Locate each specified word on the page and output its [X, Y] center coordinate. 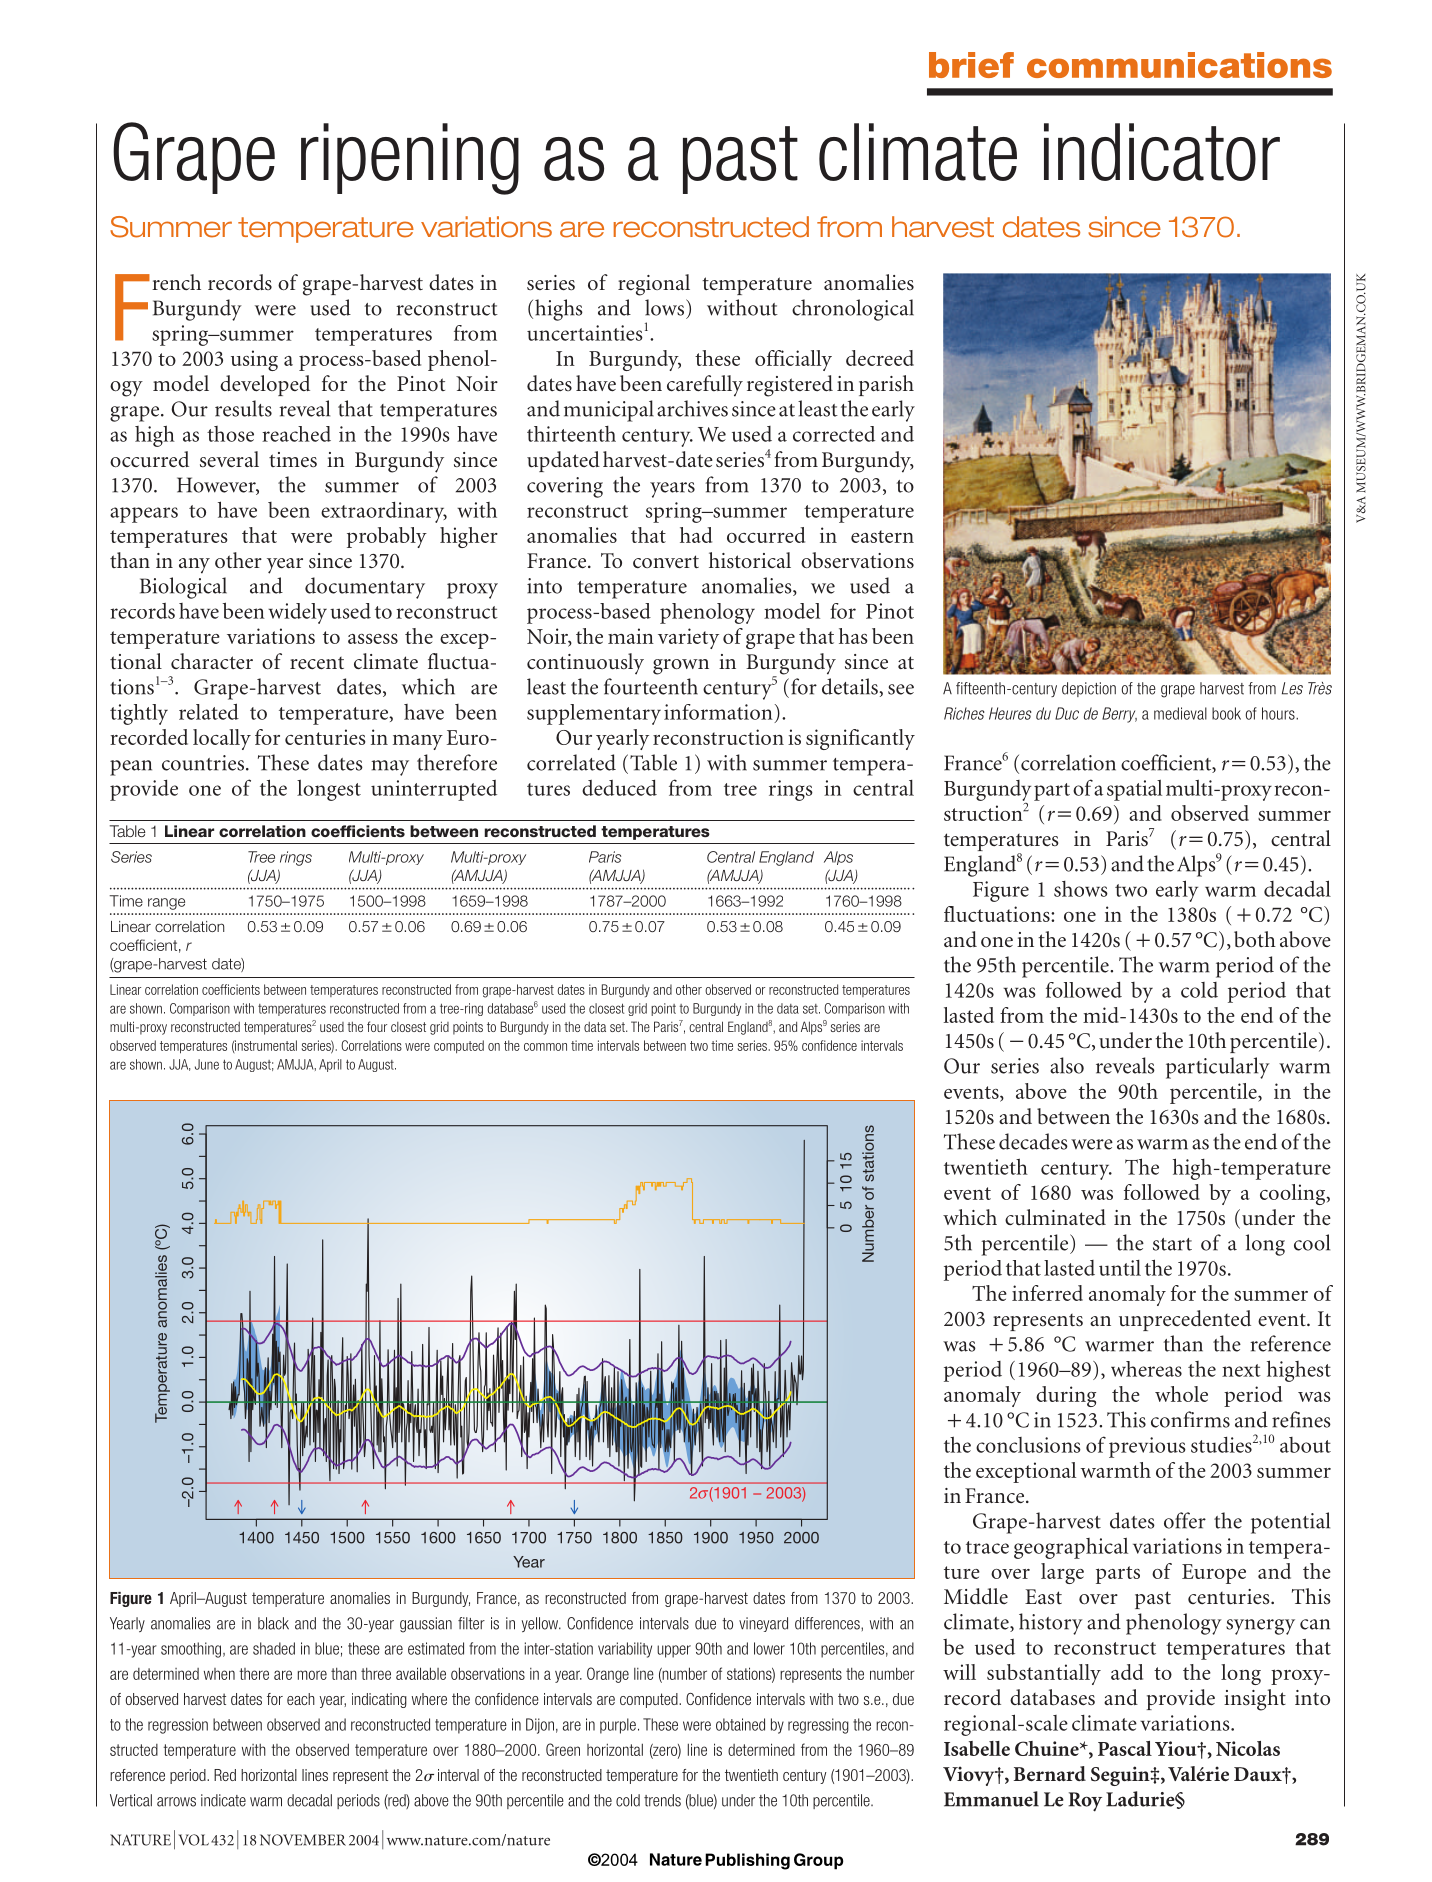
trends [662, 1800]
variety [688, 638]
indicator [1162, 152]
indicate [223, 1800]
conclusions [1028, 1445]
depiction [1089, 689]
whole [1181, 1394]
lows [664, 307]
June [207, 1064]
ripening [410, 159]
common [545, 1047]
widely [297, 613]
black [273, 1623]
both [1255, 939]
